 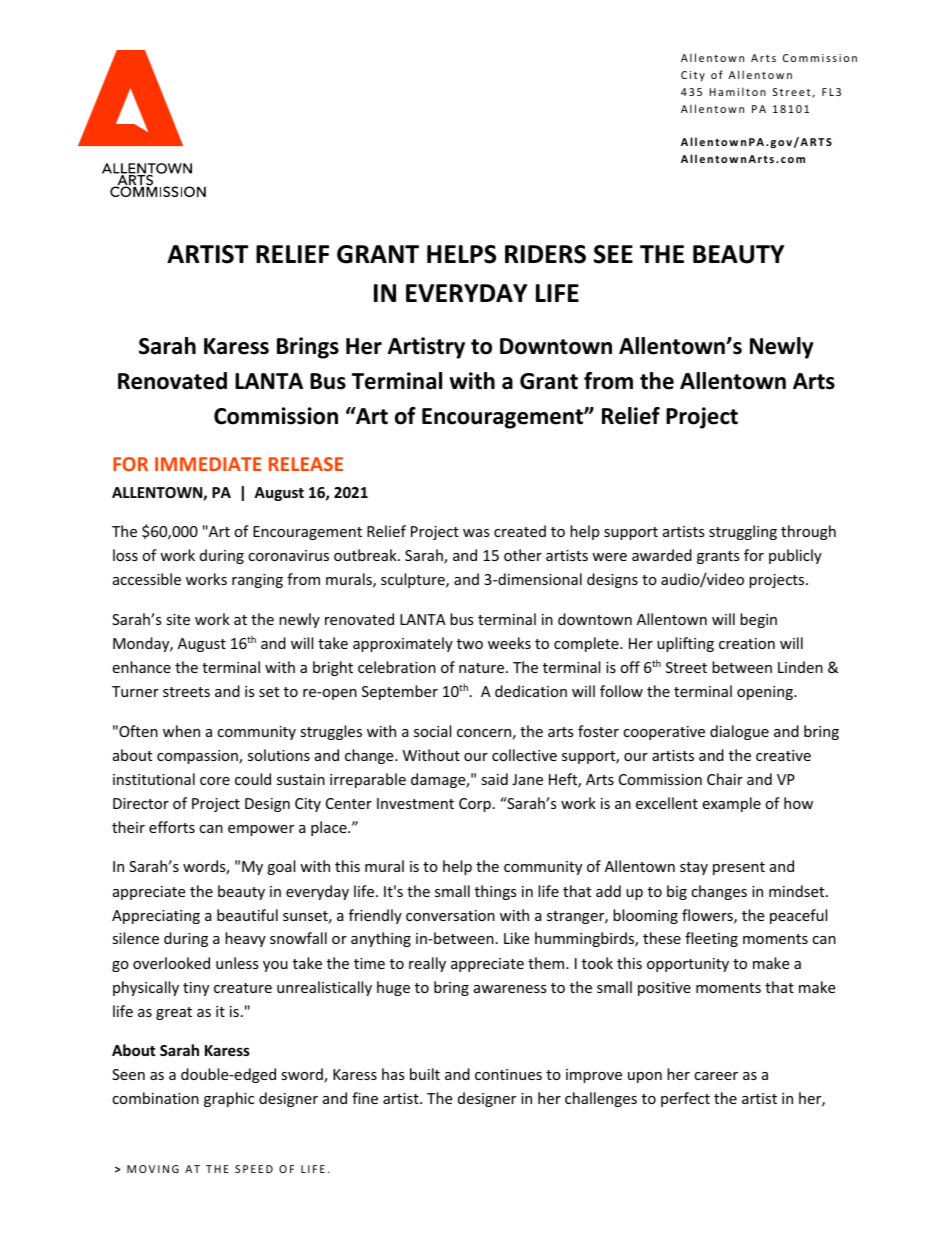 What do you see at coordinates (229, 1099) in the screenshot?
I see `graphic` at bounding box center [229, 1099].
